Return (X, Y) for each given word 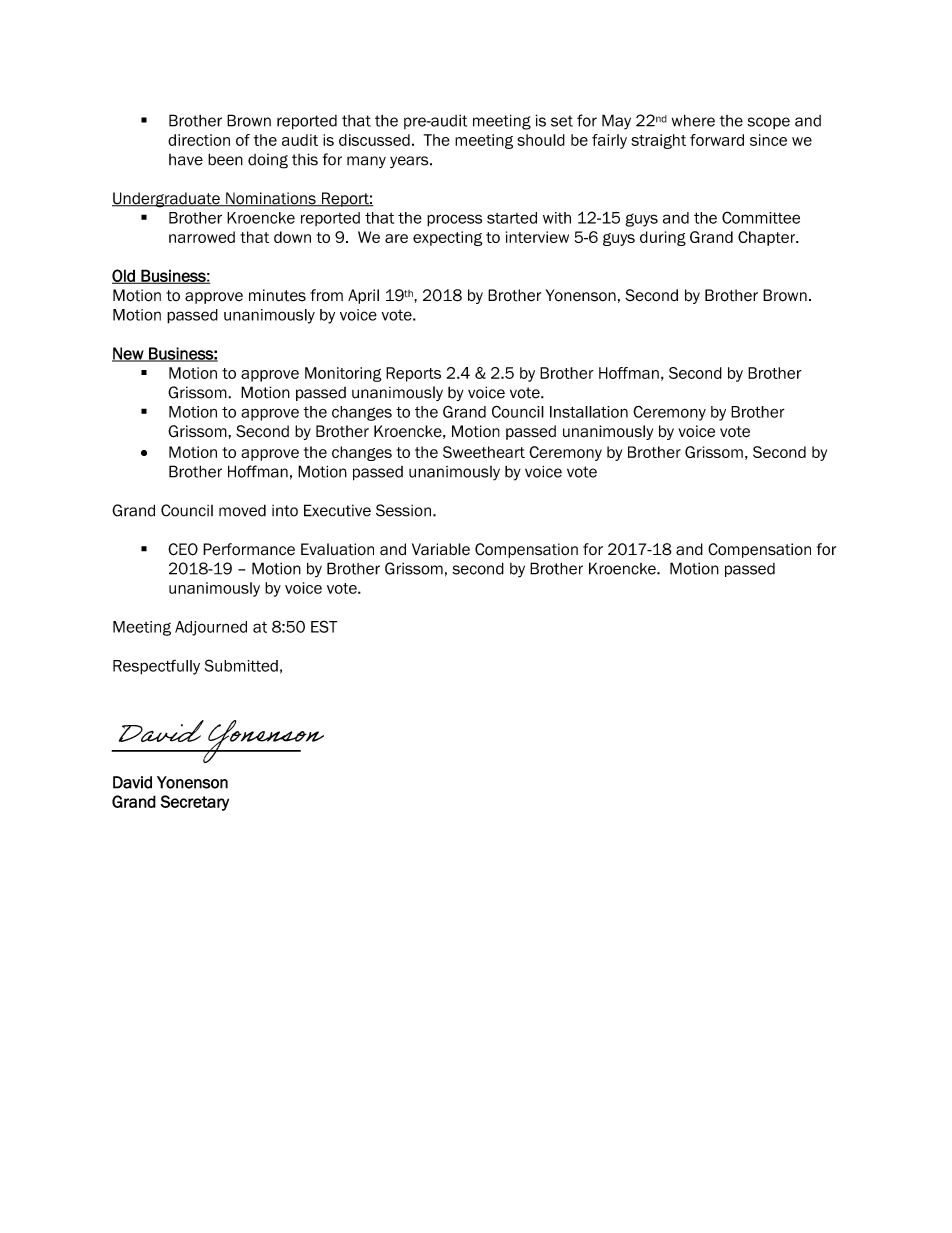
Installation (589, 412)
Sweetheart (484, 452)
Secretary (195, 803)
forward (717, 140)
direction (199, 140)
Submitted (241, 665)
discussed (374, 140)
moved (242, 510)
